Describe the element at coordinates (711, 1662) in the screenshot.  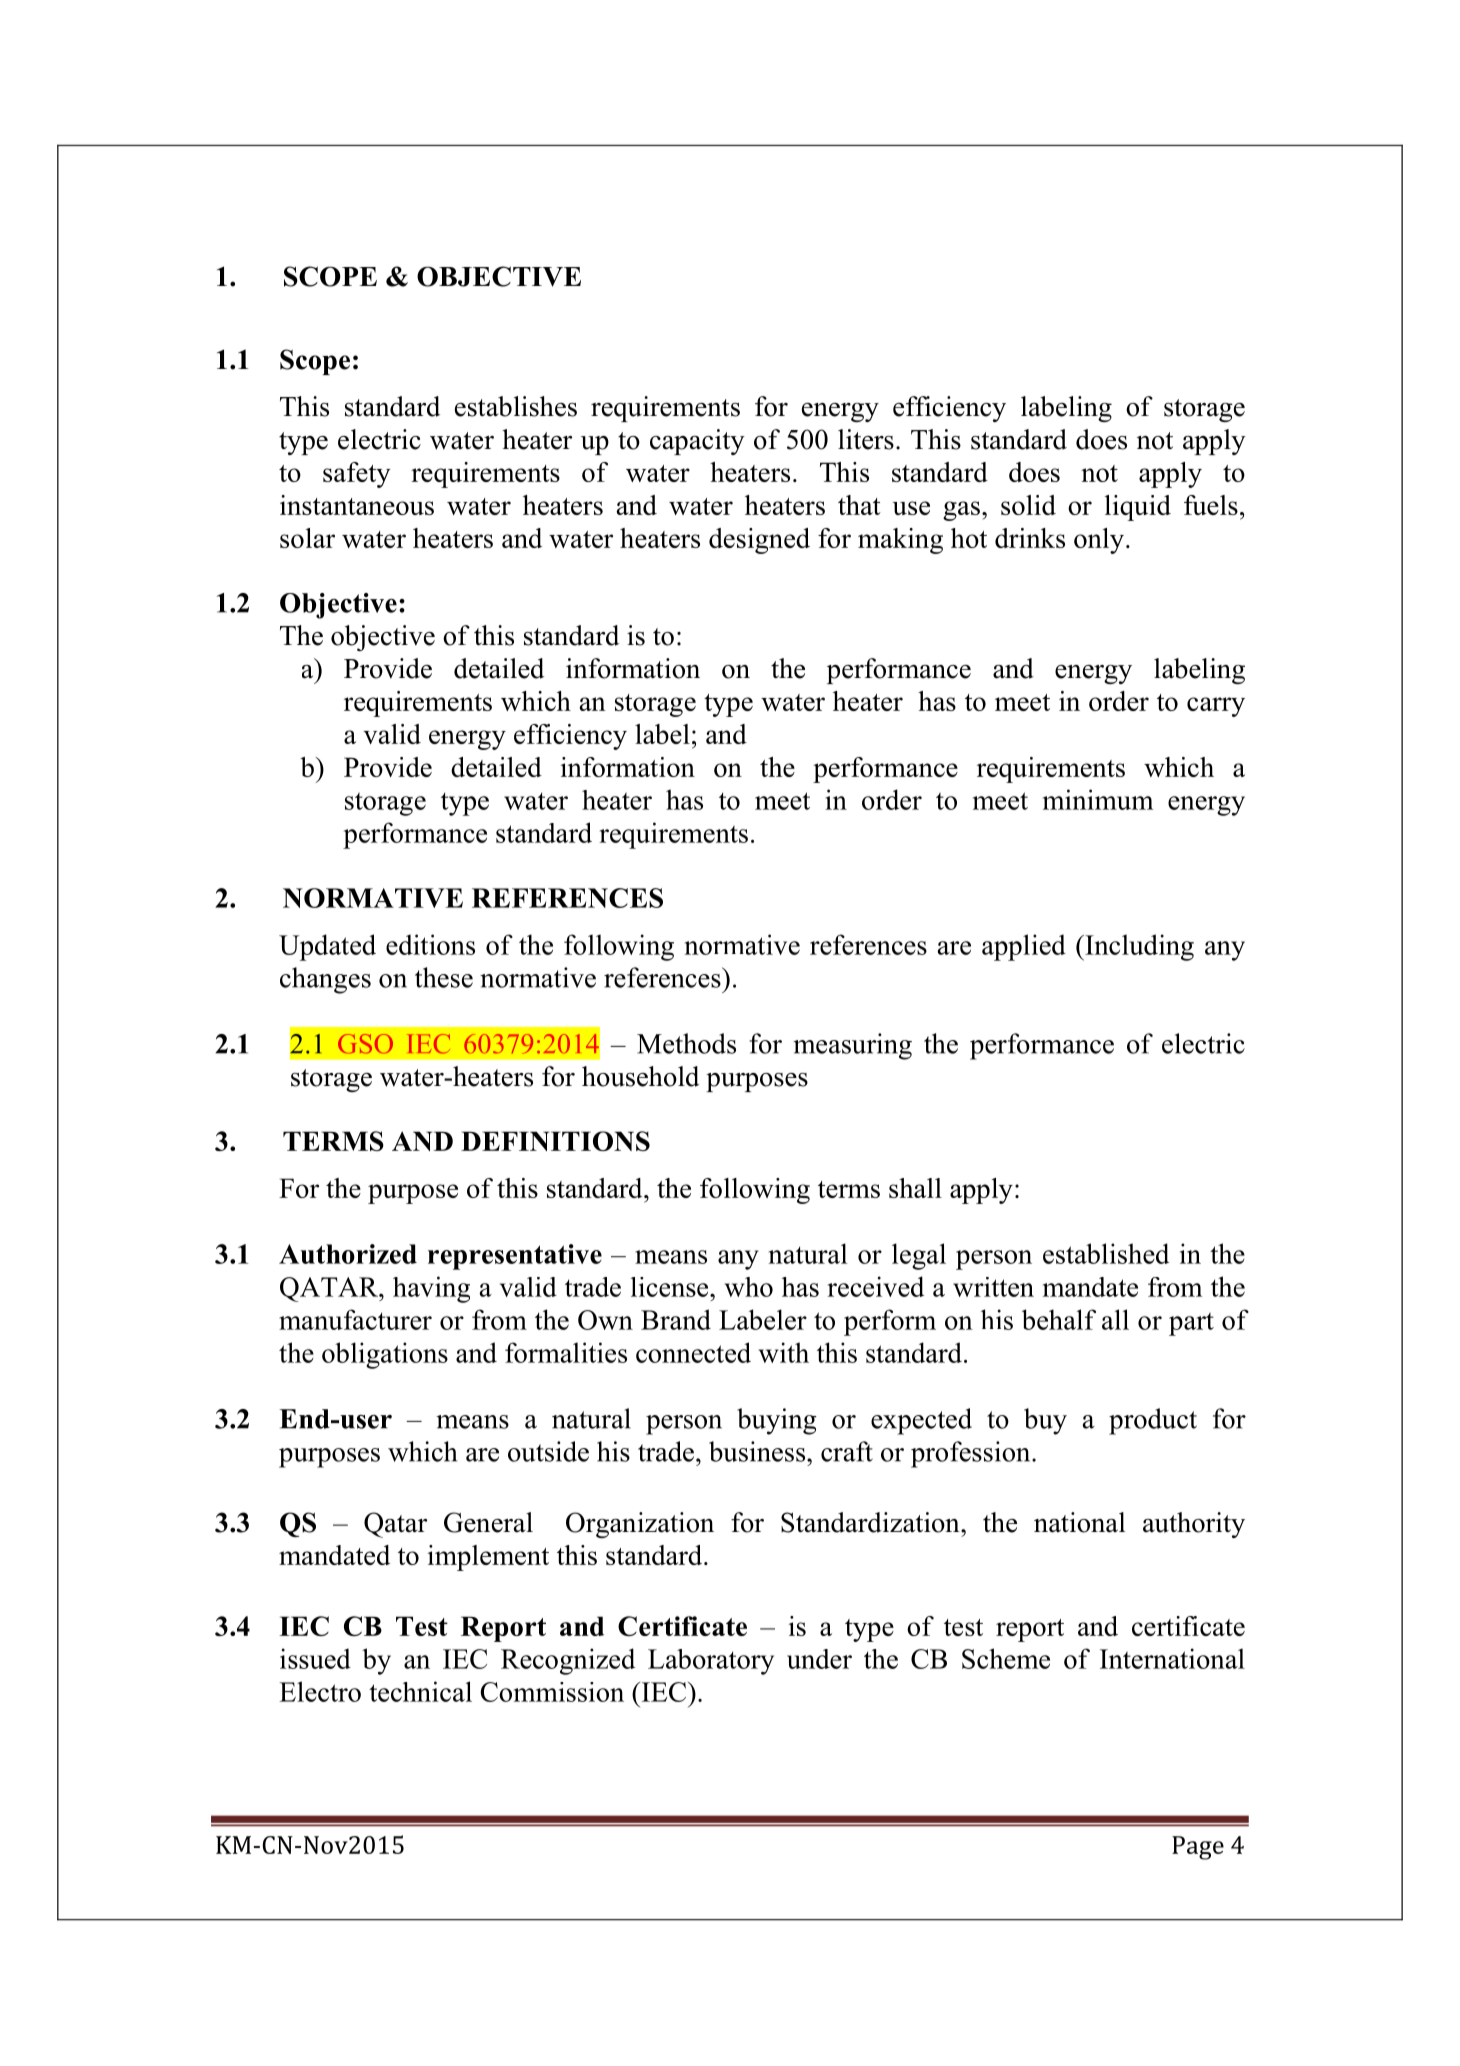
I see `Laboratory` at that location.
